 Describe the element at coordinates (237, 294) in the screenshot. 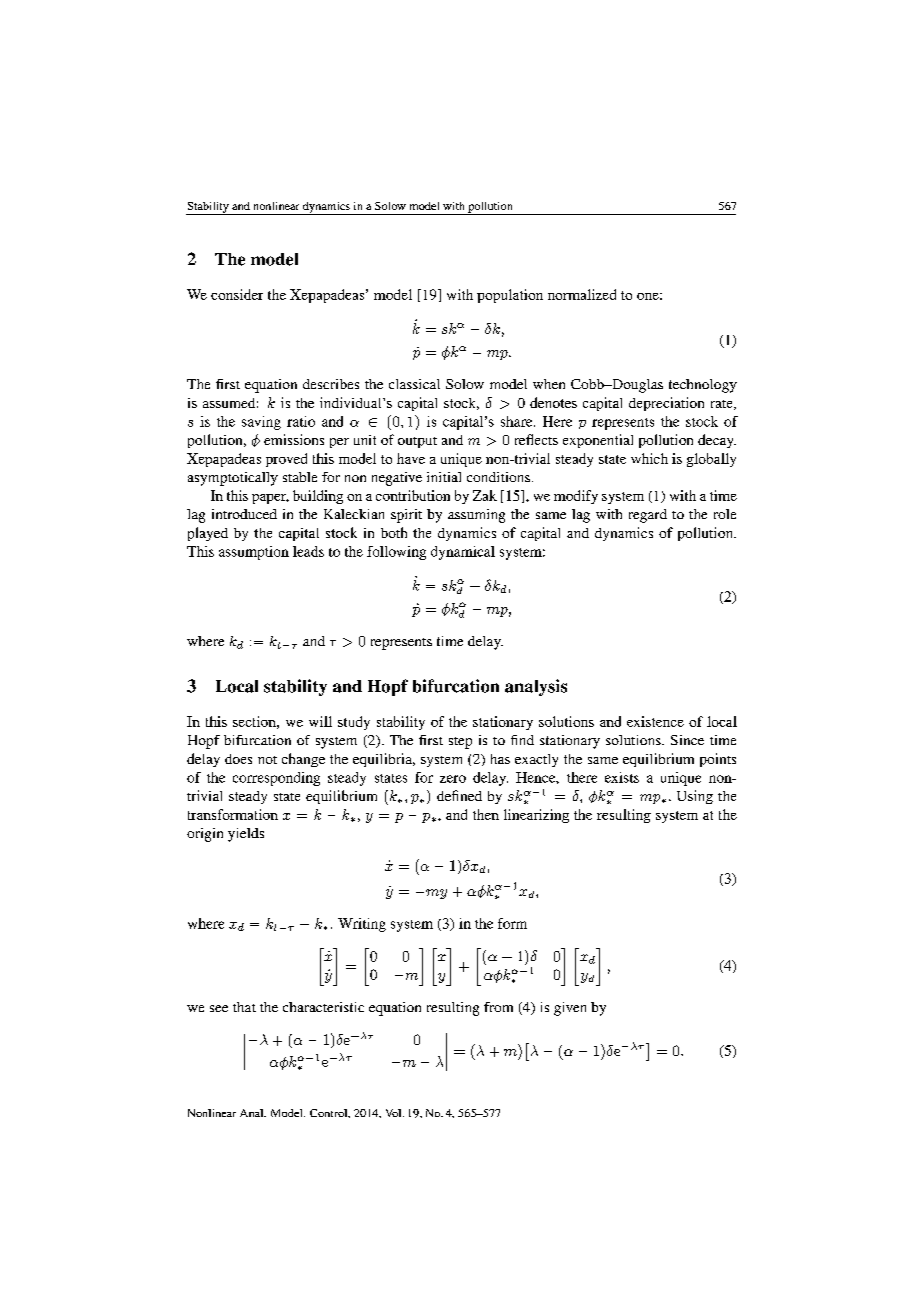

I see `consider` at that location.
